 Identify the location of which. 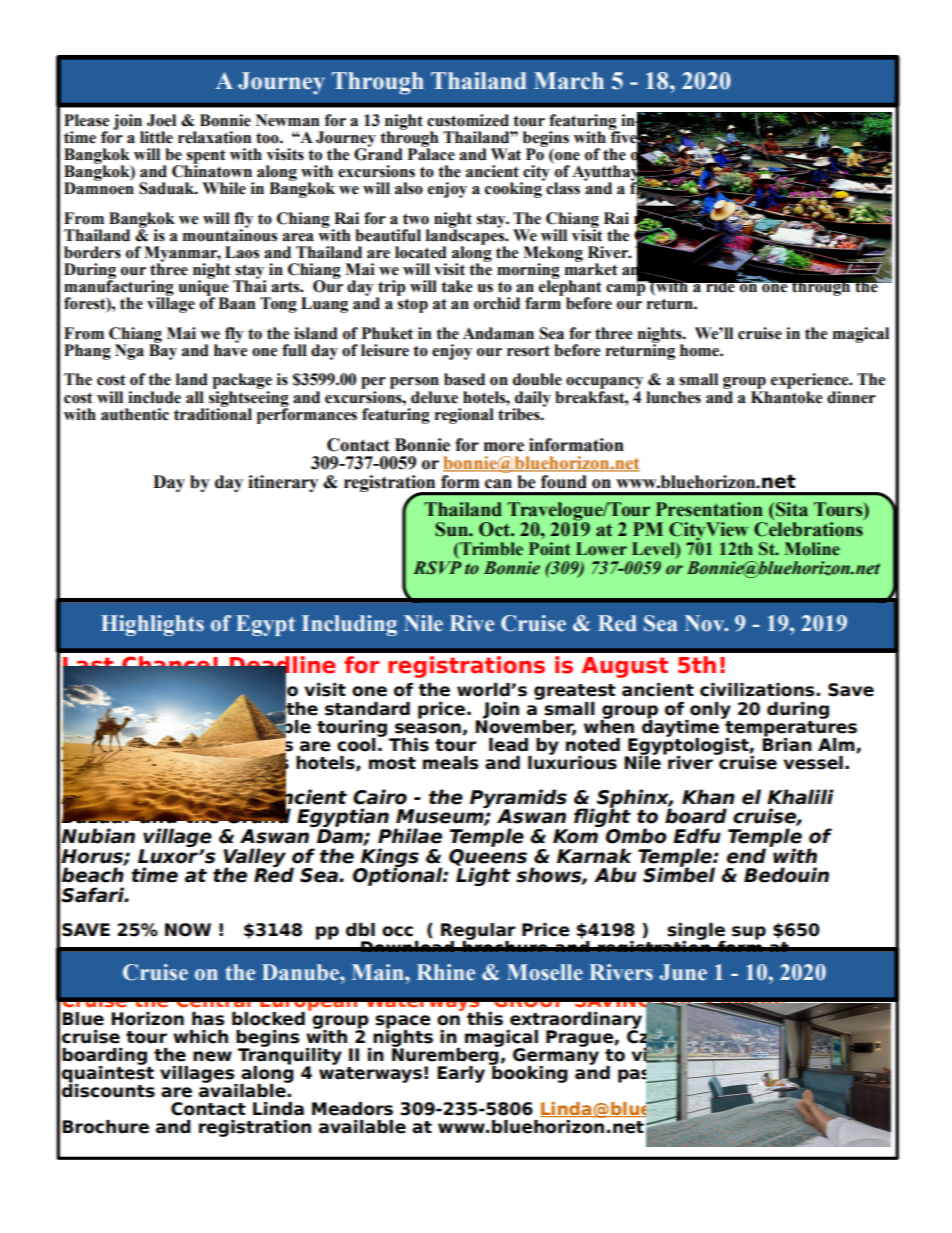
(200, 1037).
